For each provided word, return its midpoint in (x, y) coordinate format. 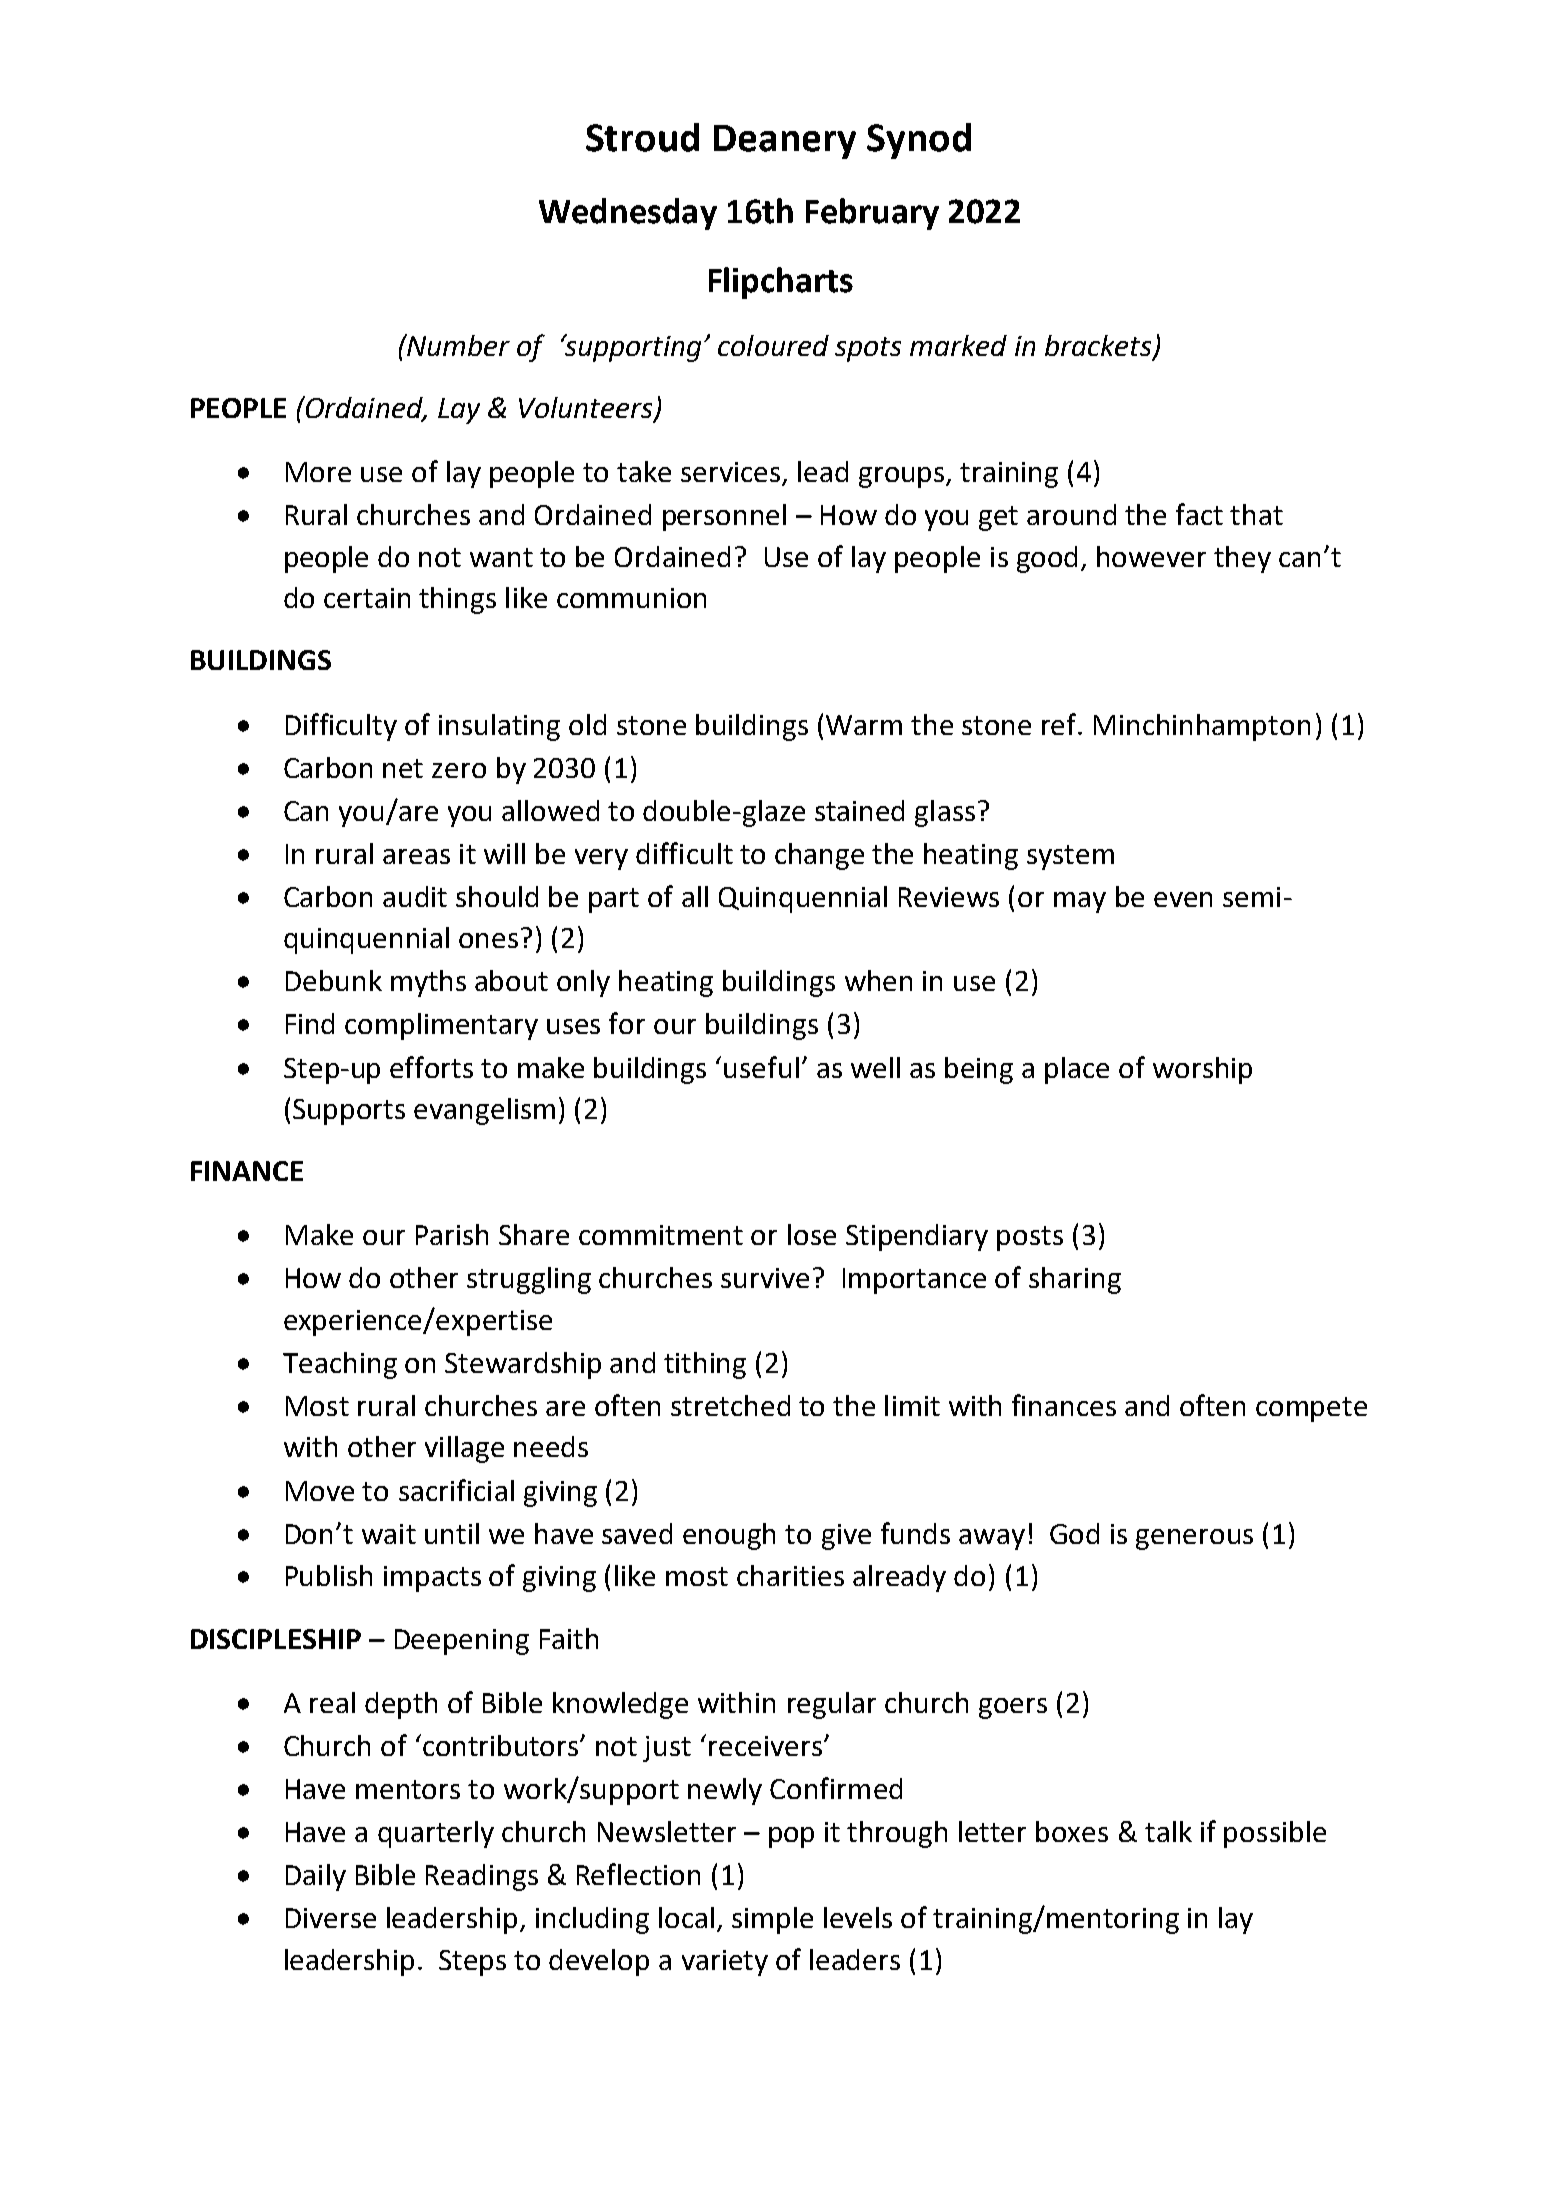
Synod (919, 141)
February (872, 214)
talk (1168, 1831)
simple (772, 1920)
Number (457, 345)
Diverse (331, 1918)
